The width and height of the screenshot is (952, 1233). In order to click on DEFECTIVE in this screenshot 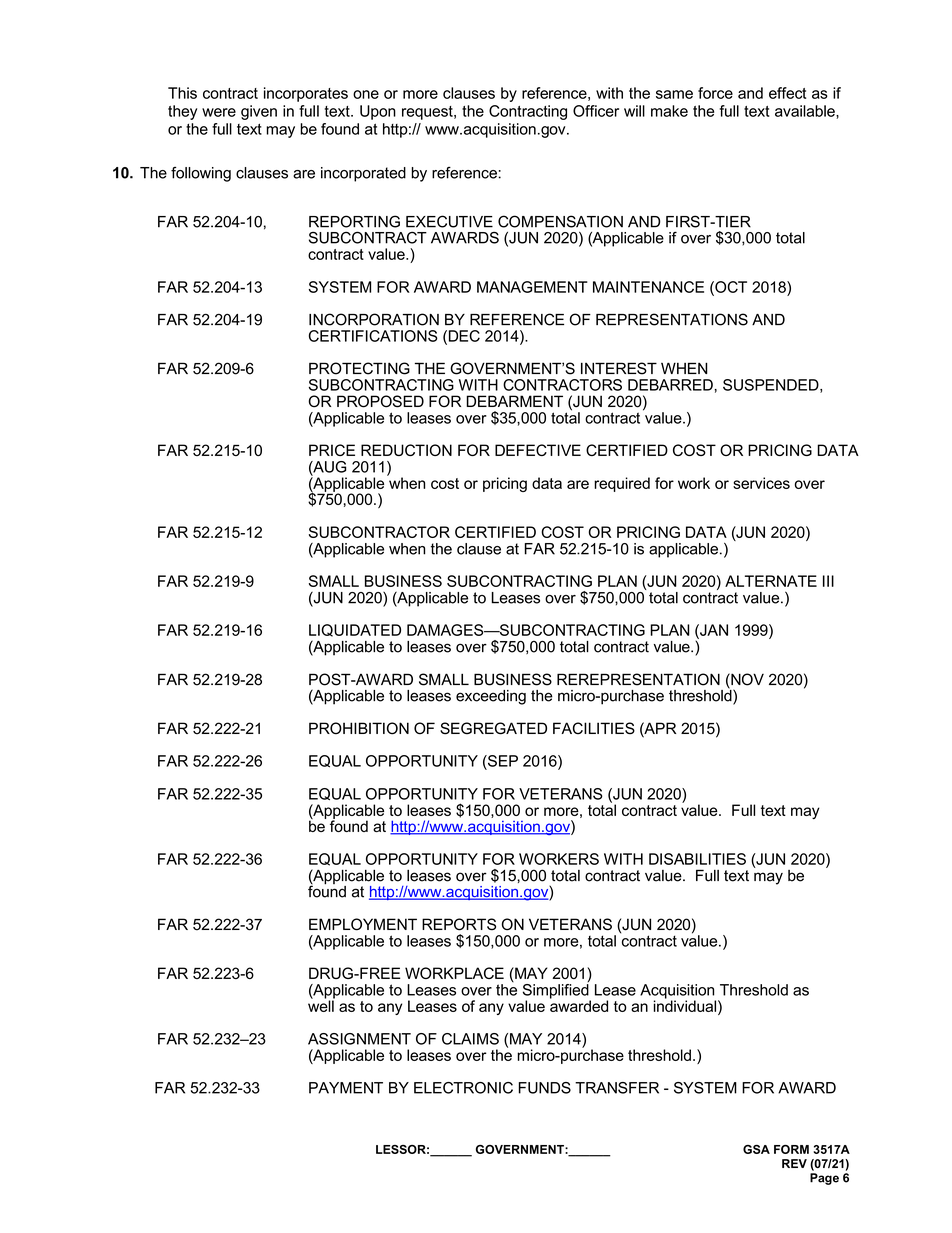, I will do `click(538, 450)`.
